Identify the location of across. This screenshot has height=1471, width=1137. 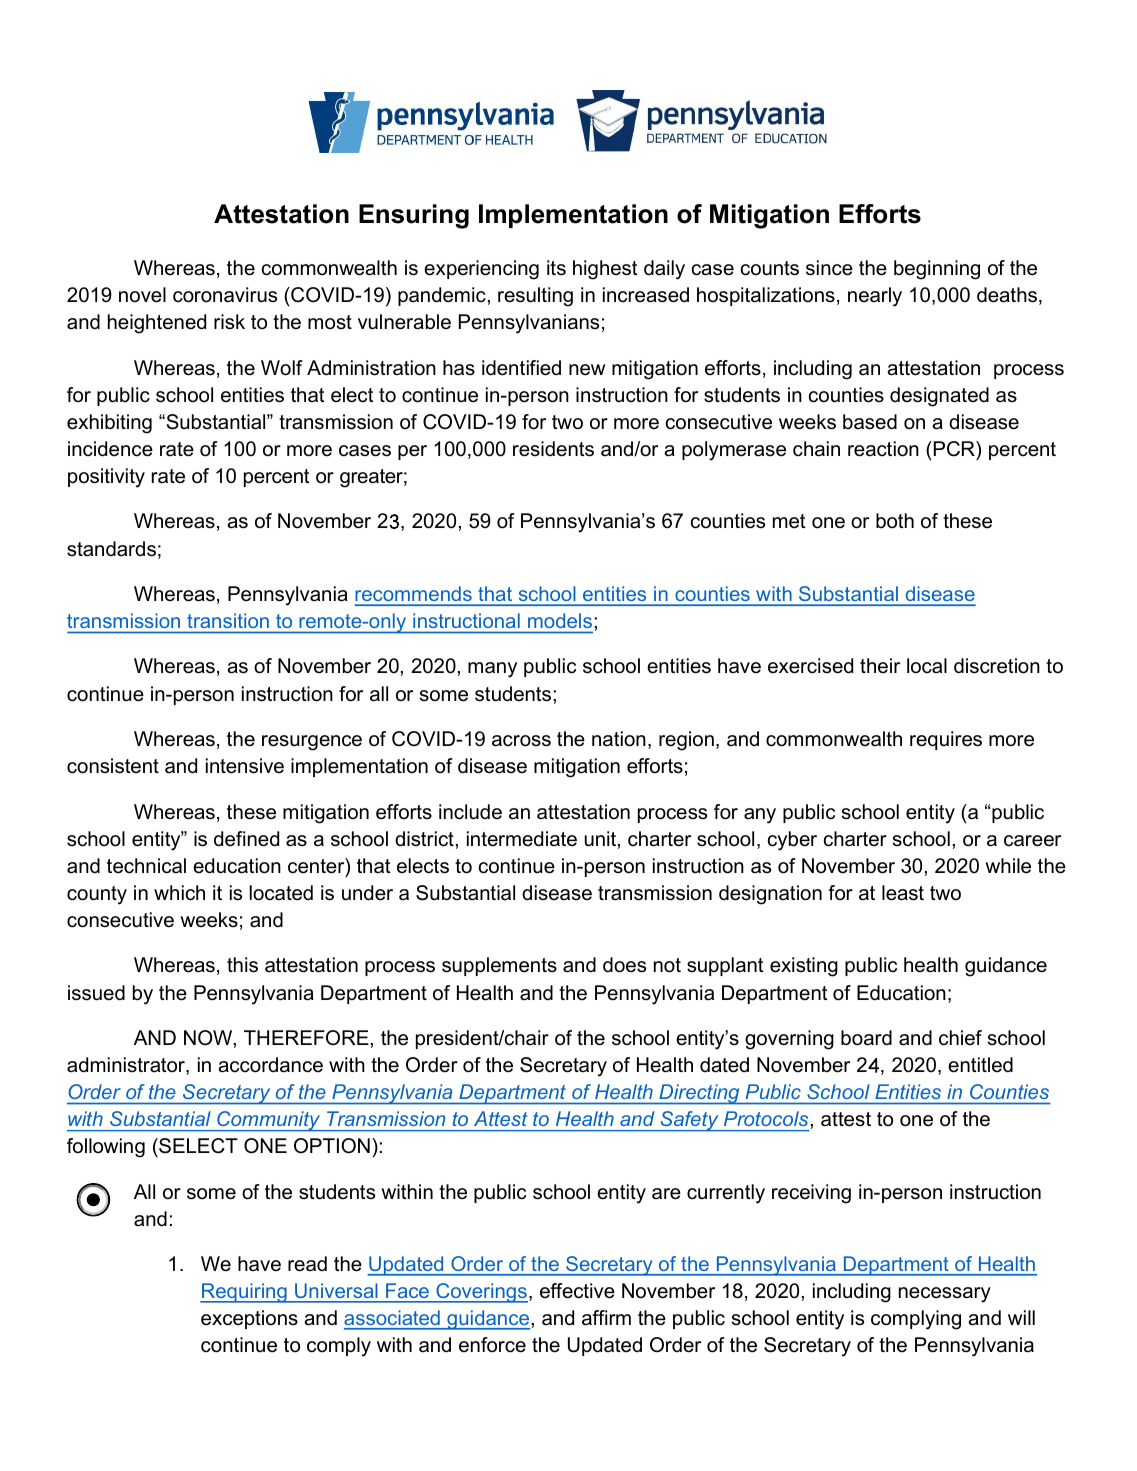
(521, 741).
